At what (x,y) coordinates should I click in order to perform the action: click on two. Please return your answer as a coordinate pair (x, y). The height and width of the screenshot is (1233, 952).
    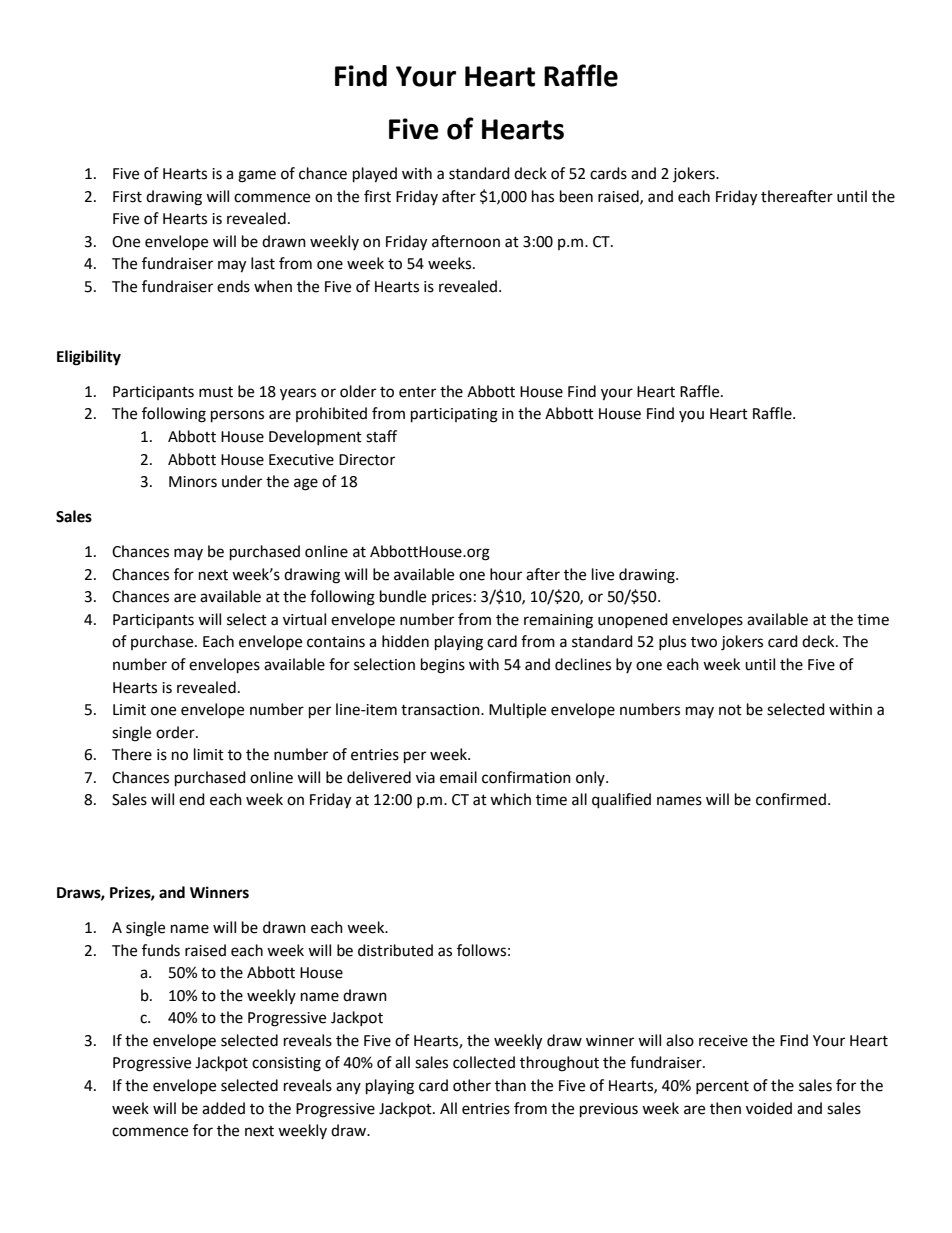
    Looking at the image, I should click on (704, 642).
